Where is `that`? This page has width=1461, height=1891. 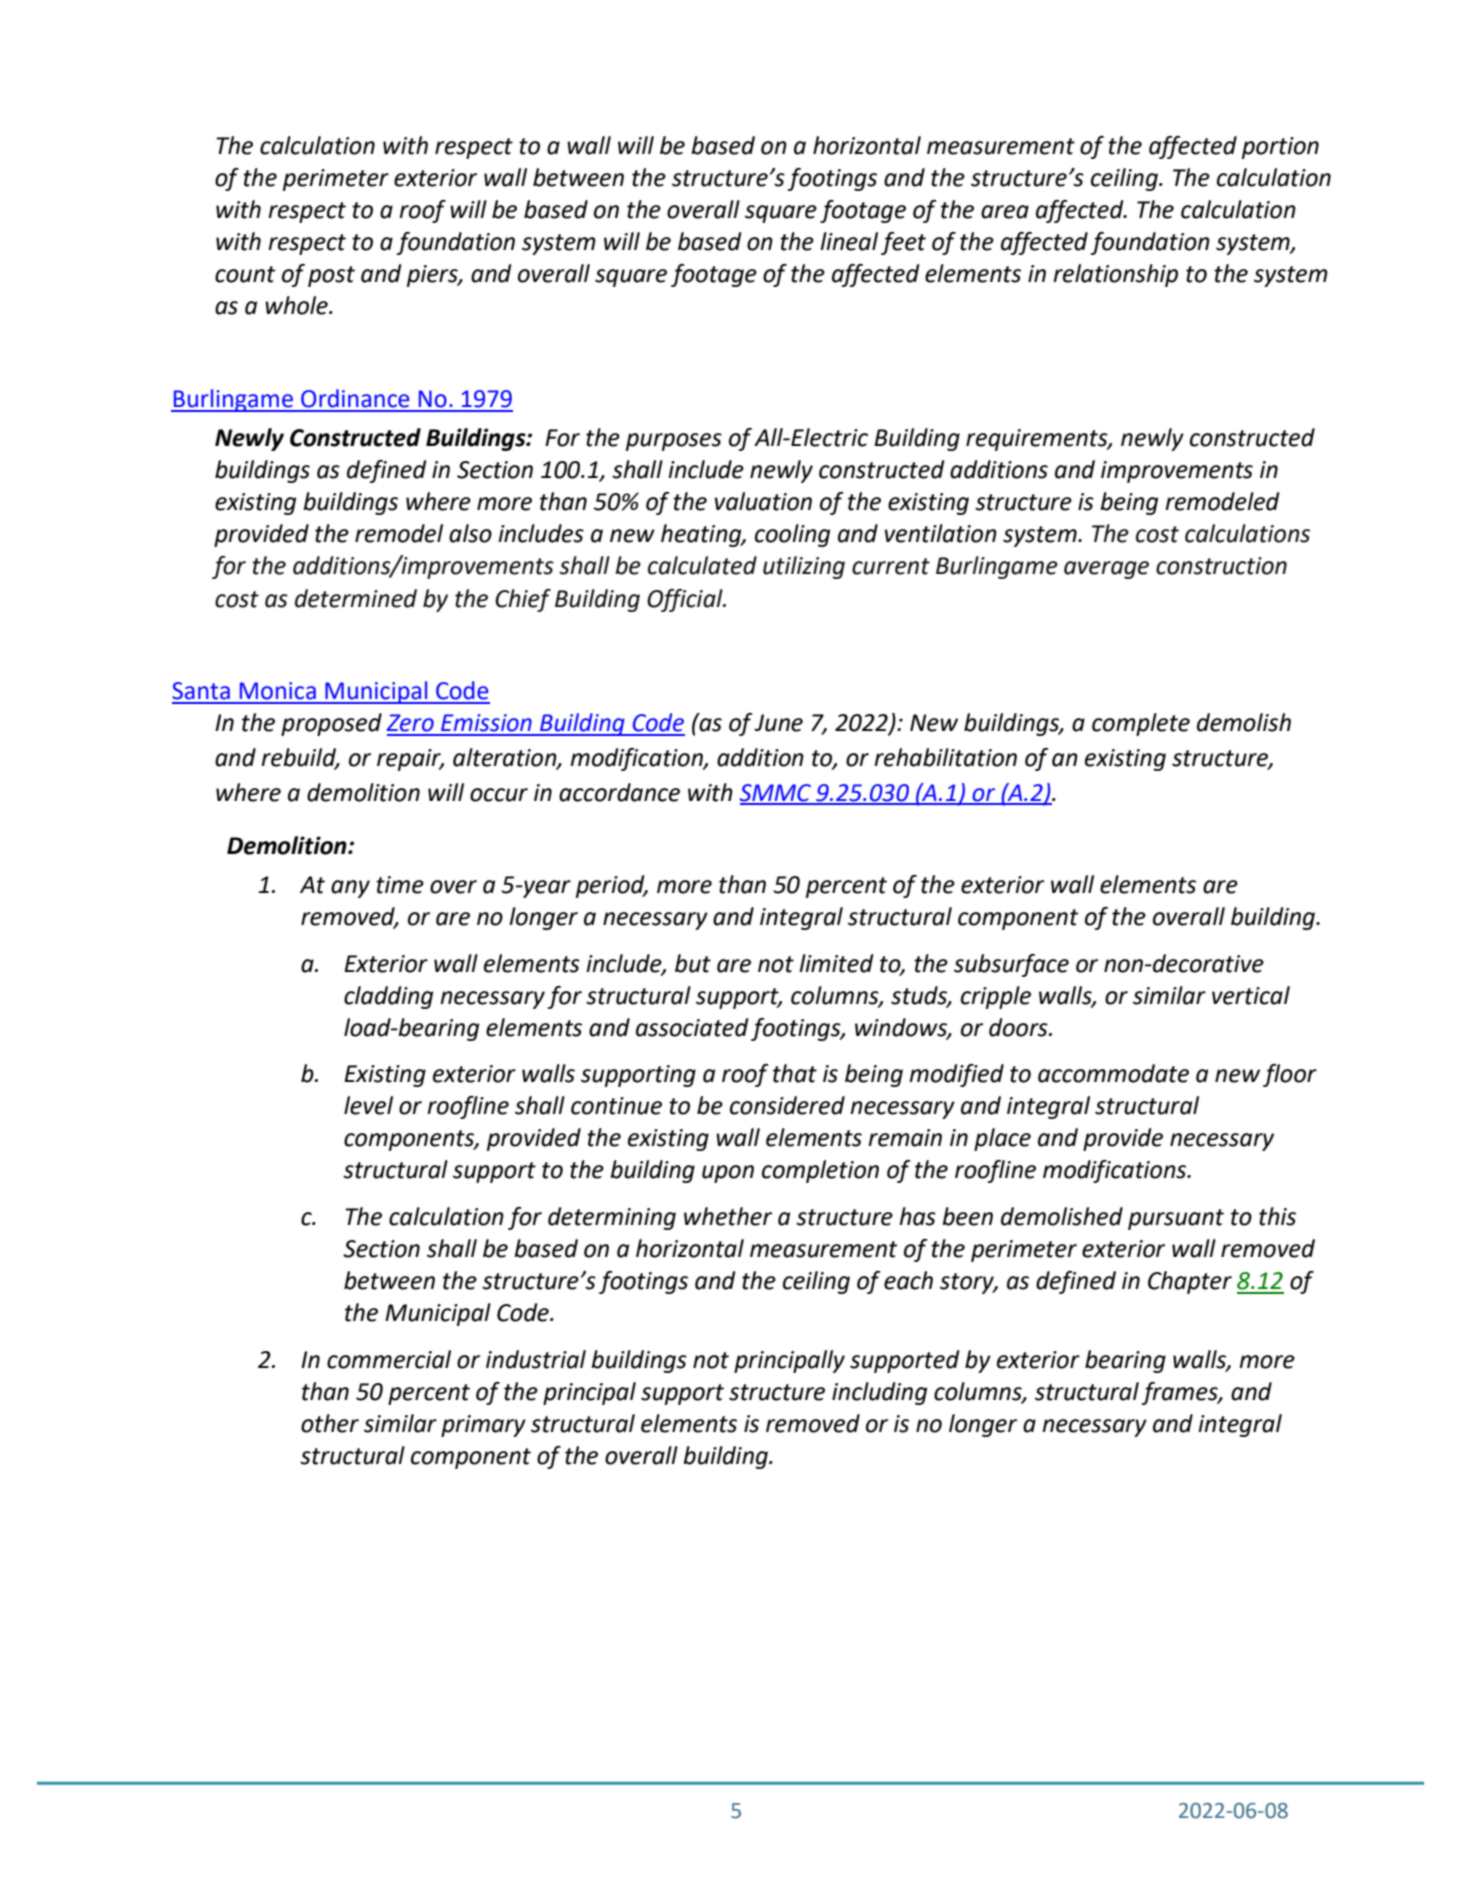 that is located at coordinates (795, 1073).
